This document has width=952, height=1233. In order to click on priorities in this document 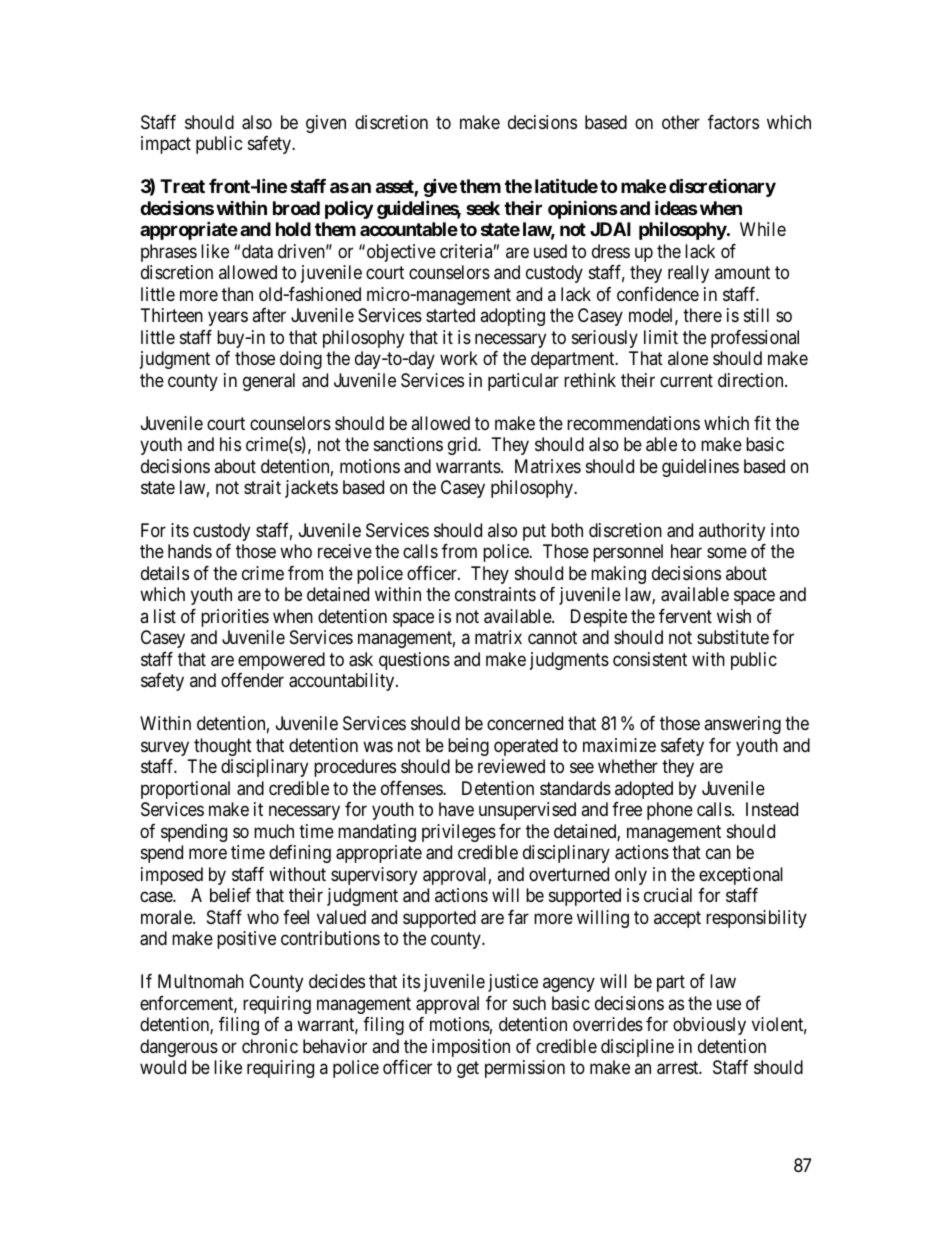, I will do `click(235, 618)`.
